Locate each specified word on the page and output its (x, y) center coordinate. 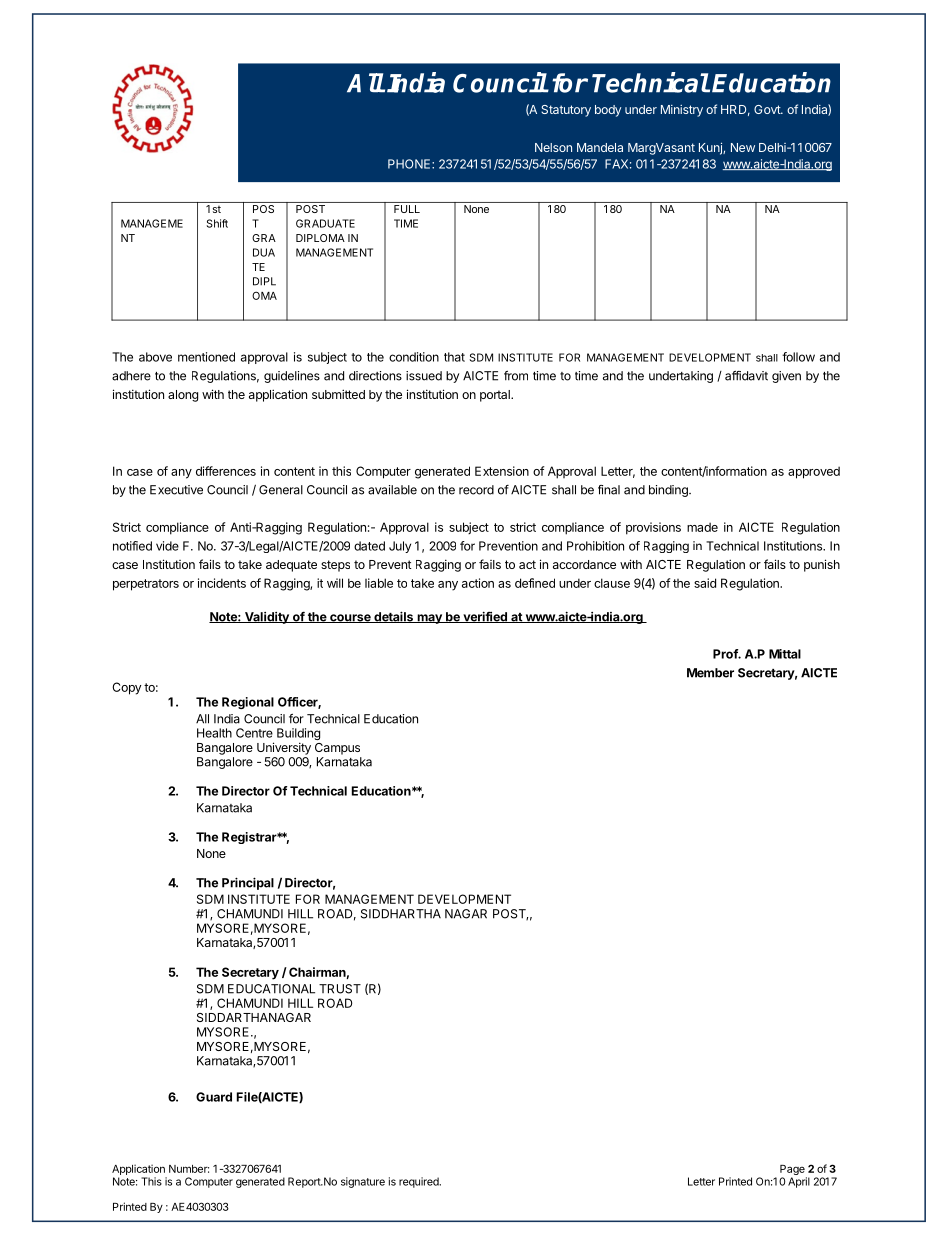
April (799, 1182)
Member (710, 673)
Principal (248, 883)
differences (226, 471)
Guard (214, 1097)
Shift (217, 223)
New (743, 147)
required (420, 1182)
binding (669, 491)
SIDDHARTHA (401, 914)
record (476, 490)
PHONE (410, 164)
